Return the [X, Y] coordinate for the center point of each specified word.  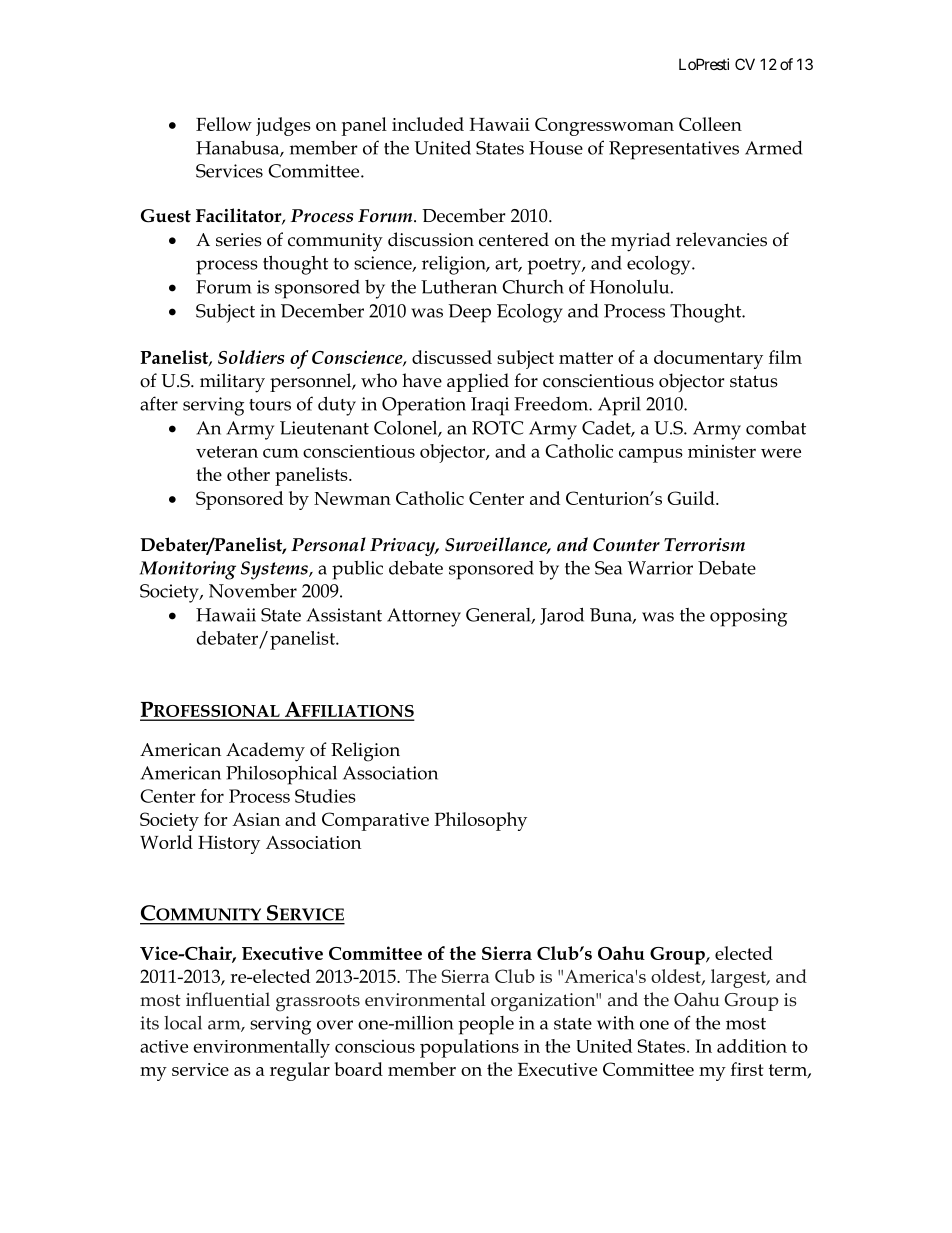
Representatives [674, 150]
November [253, 591]
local [183, 1023]
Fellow [224, 124]
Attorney [424, 617]
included [428, 124]
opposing [748, 617]
